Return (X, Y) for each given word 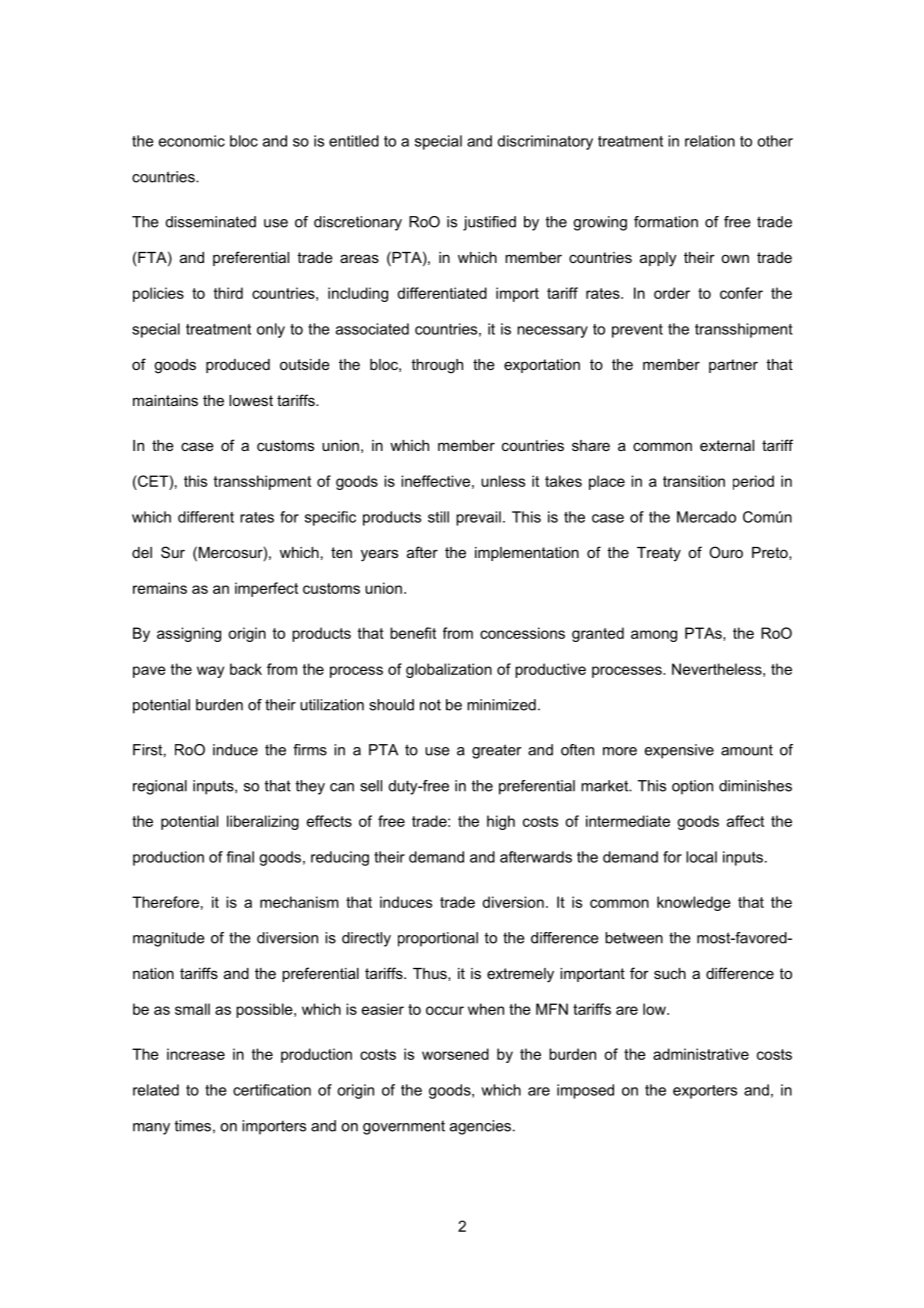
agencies (480, 1127)
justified (489, 223)
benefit (413, 633)
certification (272, 1090)
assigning (189, 634)
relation (710, 141)
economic (192, 141)
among (654, 636)
